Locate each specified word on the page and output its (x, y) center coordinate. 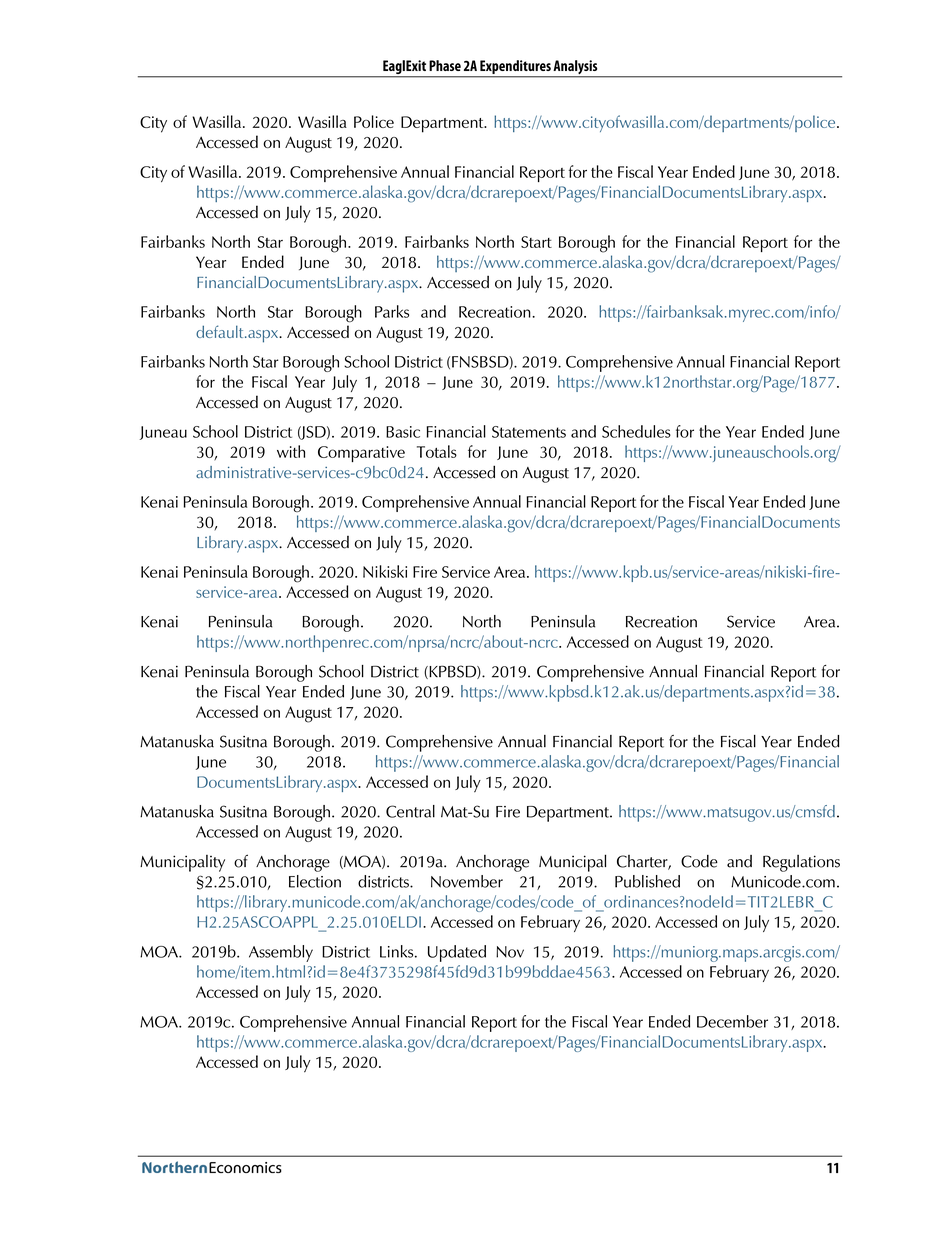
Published (647, 881)
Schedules (636, 431)
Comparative (361, 454)
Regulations (801, 863)
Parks (392, 311)
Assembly (281, 953)
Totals (437, 451)
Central (410, 811)
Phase (445, 65)
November (467, 881)
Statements (529, 432)
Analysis (576, 68)
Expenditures (515, 67)
